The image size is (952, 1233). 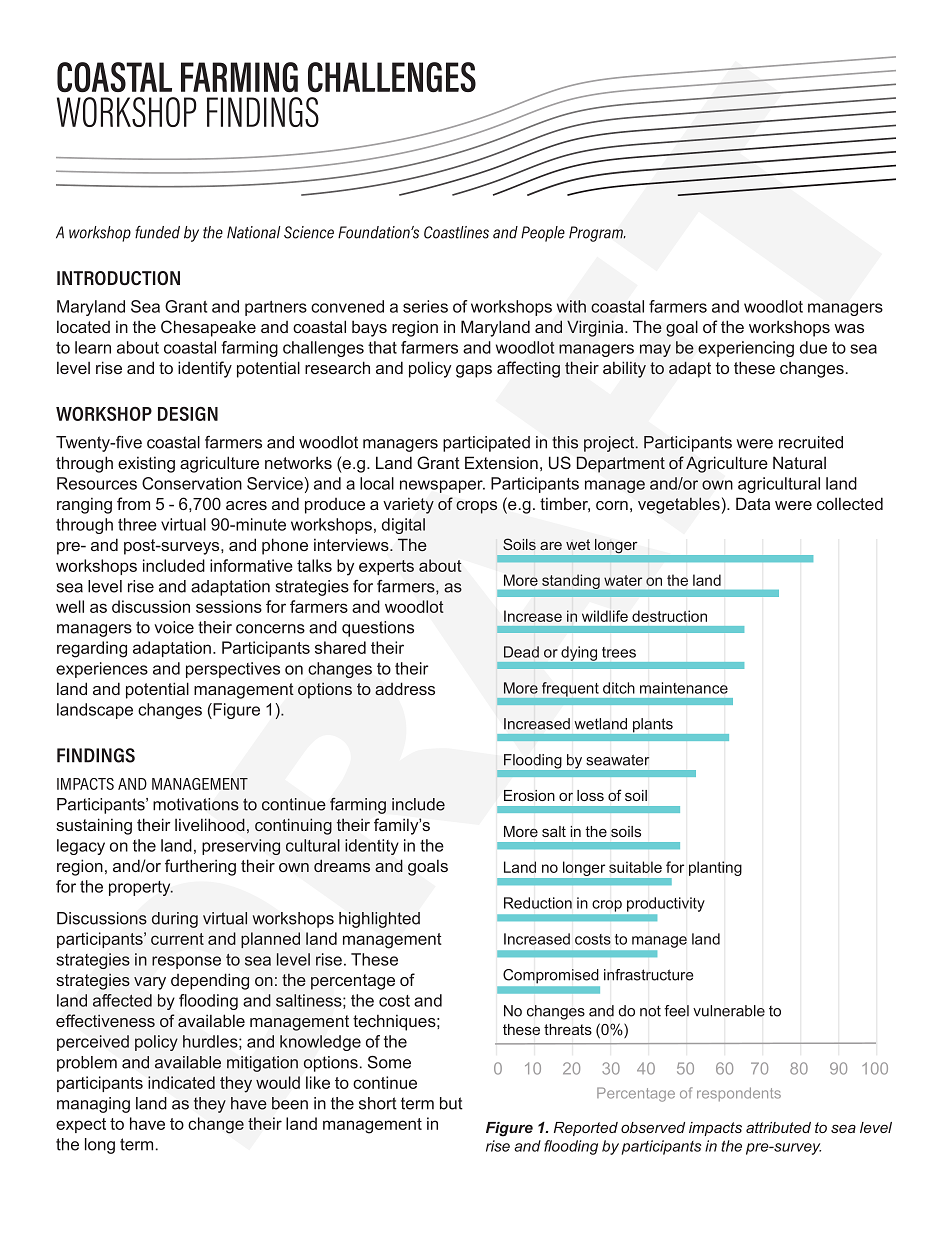 I want to click on Chesapeake, so click(x=208, y=328).
